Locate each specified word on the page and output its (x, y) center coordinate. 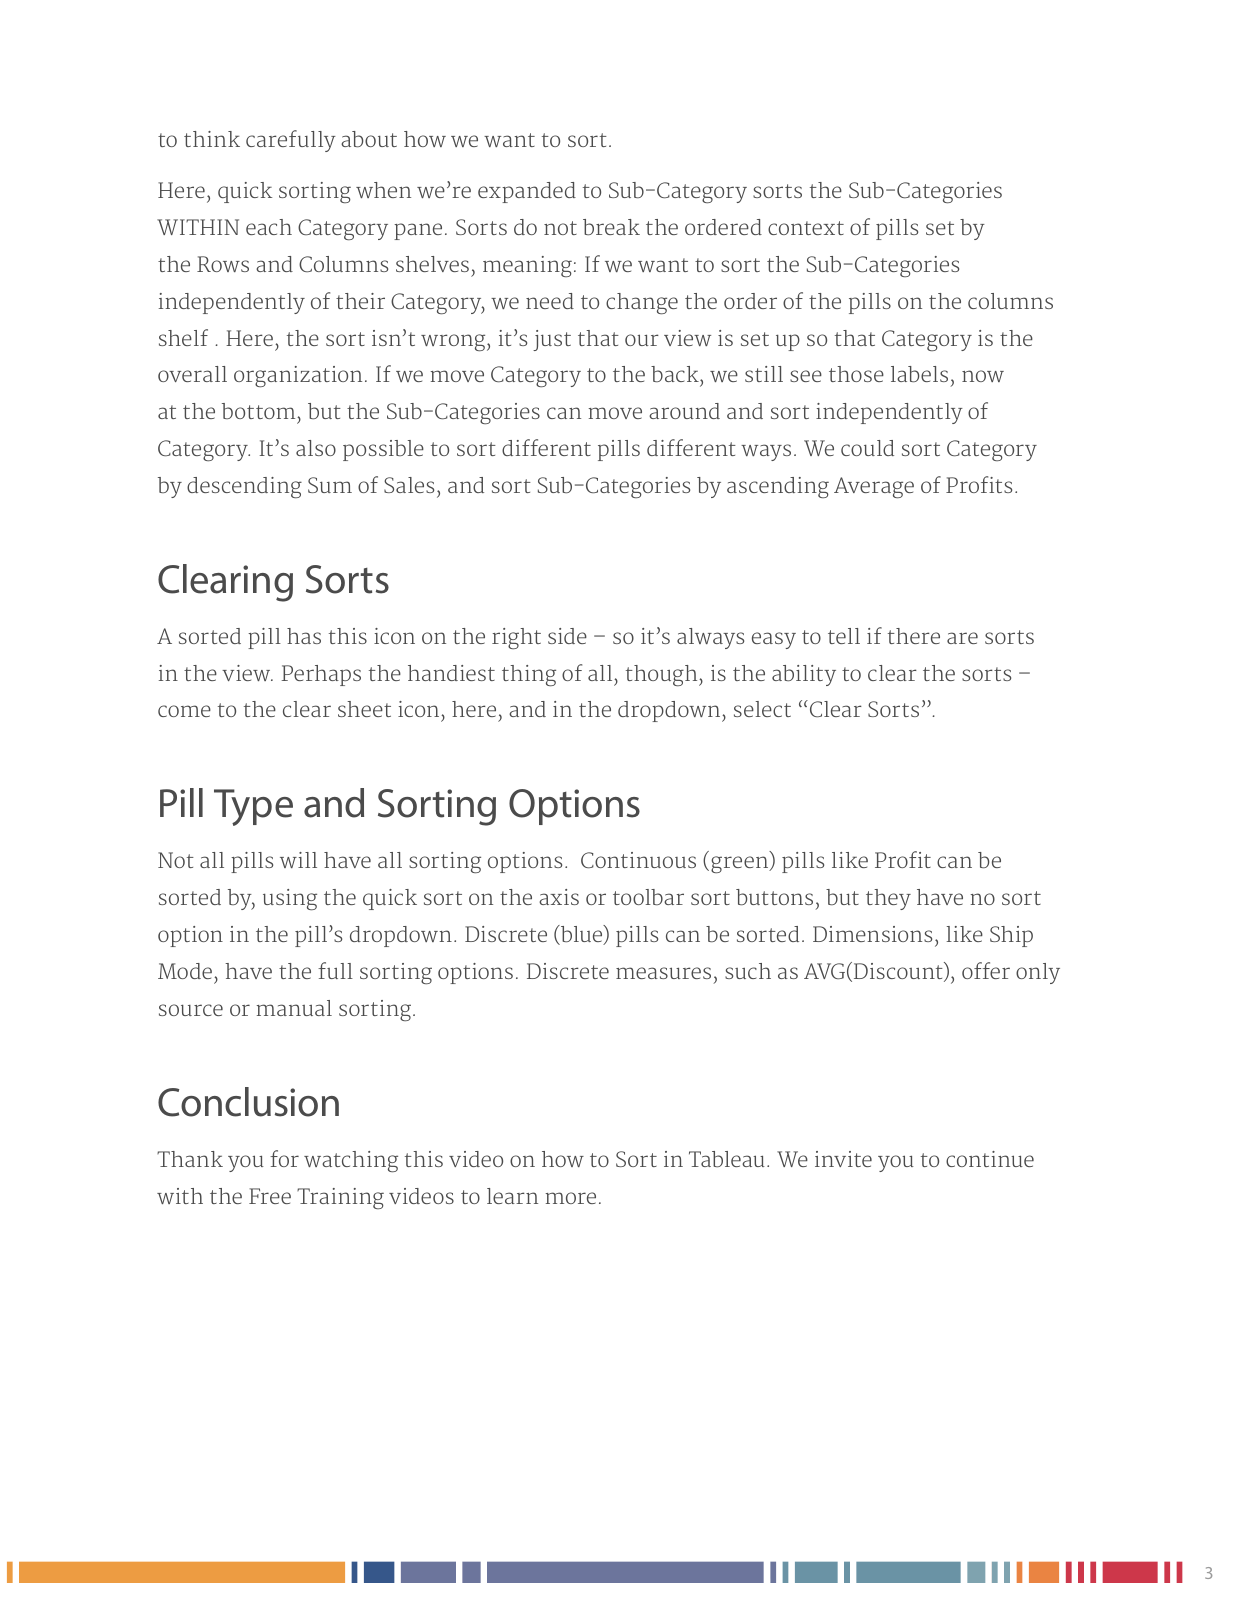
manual (294, 1008)
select (762, 709)
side (567, 636)
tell (844, 636)
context (806, 228)
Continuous (638, 860)
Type (253, 807)
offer (986, 970)
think (212, 139)
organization (298, 376)
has (304, 636)
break (611, 227)
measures (663, 973)
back (676, 376)
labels (919, 374)
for (284, 1158)
